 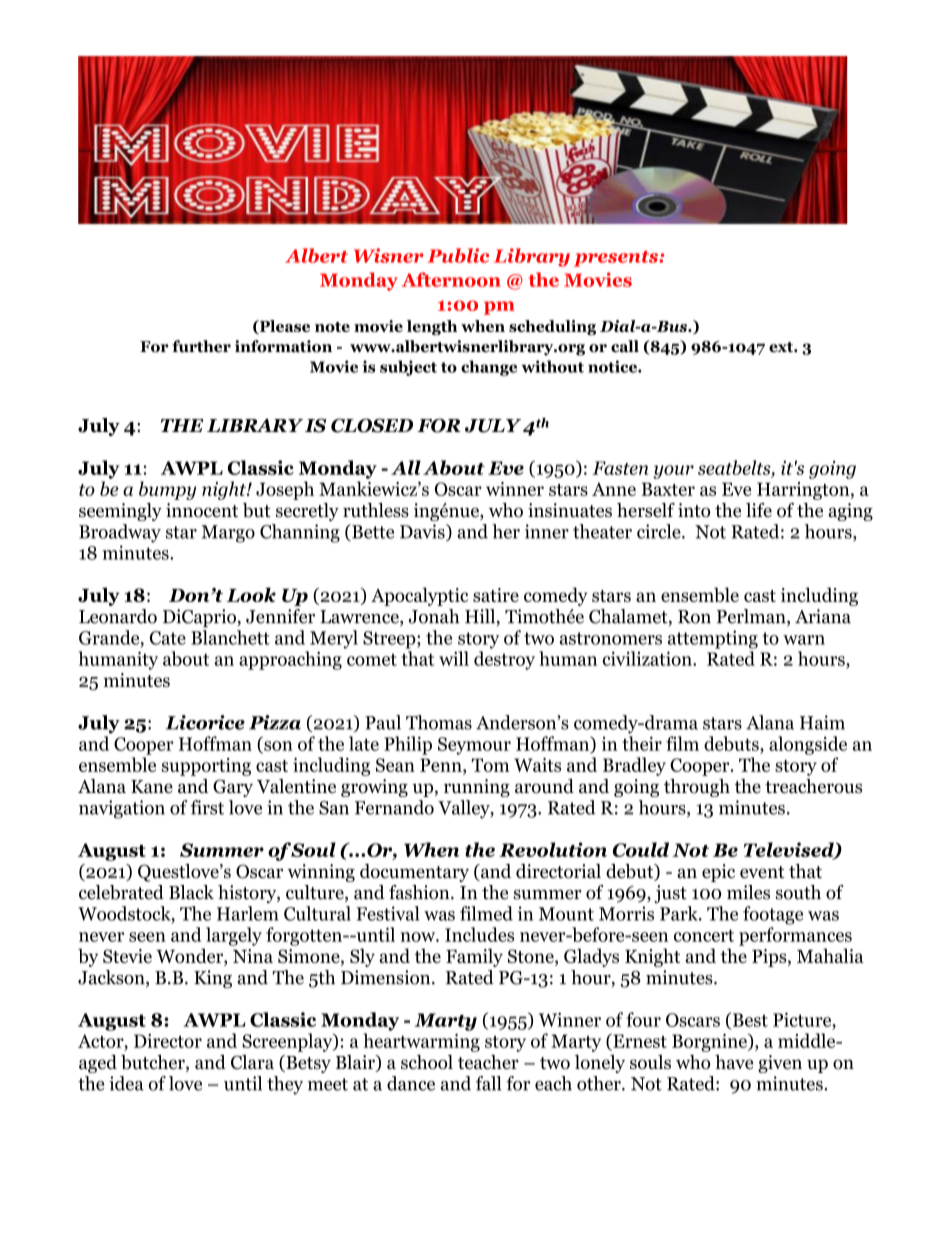 What do you see at coordinates (697, 788) in the page?
I see `through` at bounding box center [697, 788].
